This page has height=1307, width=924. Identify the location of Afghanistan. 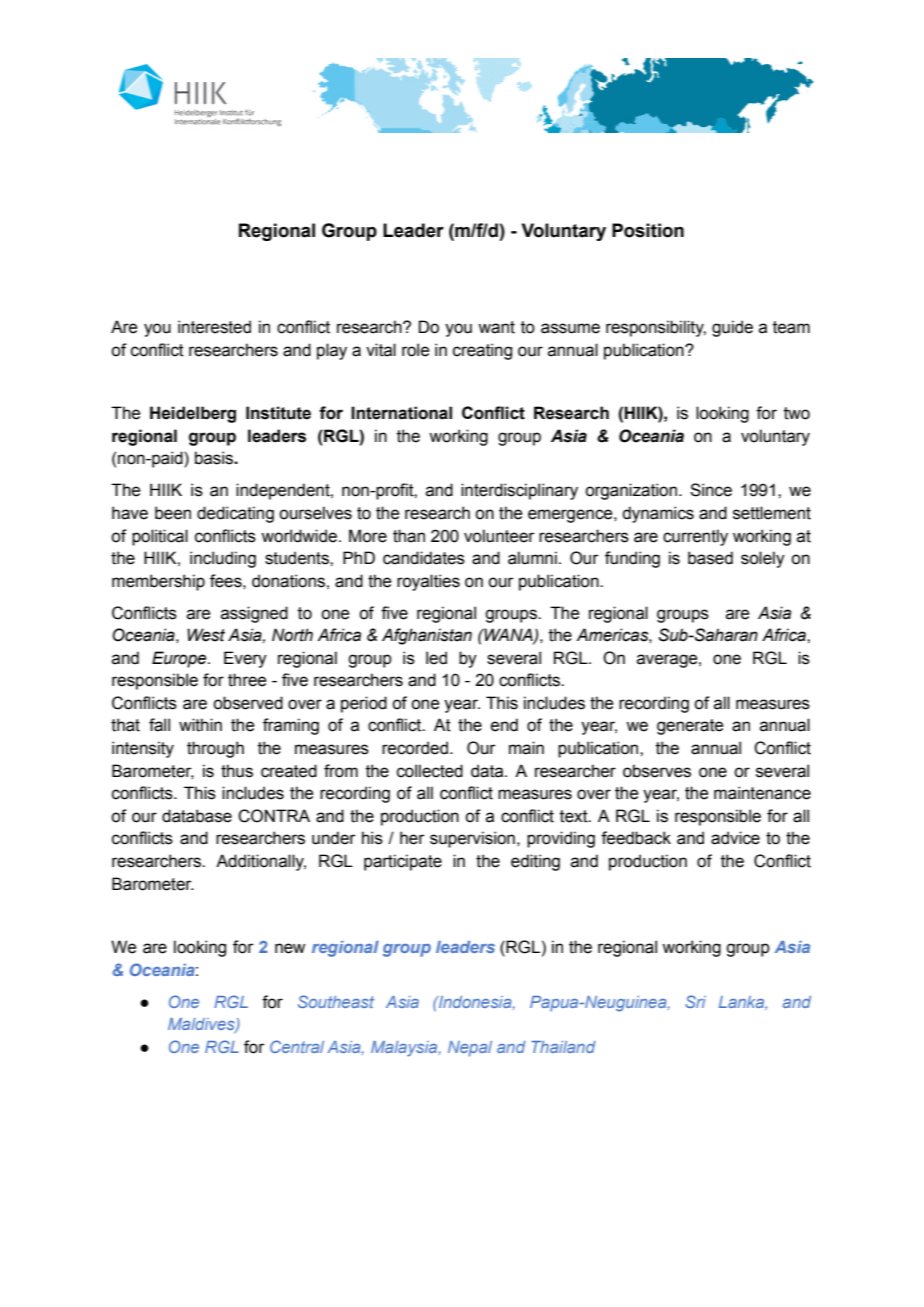
(427, 636).
